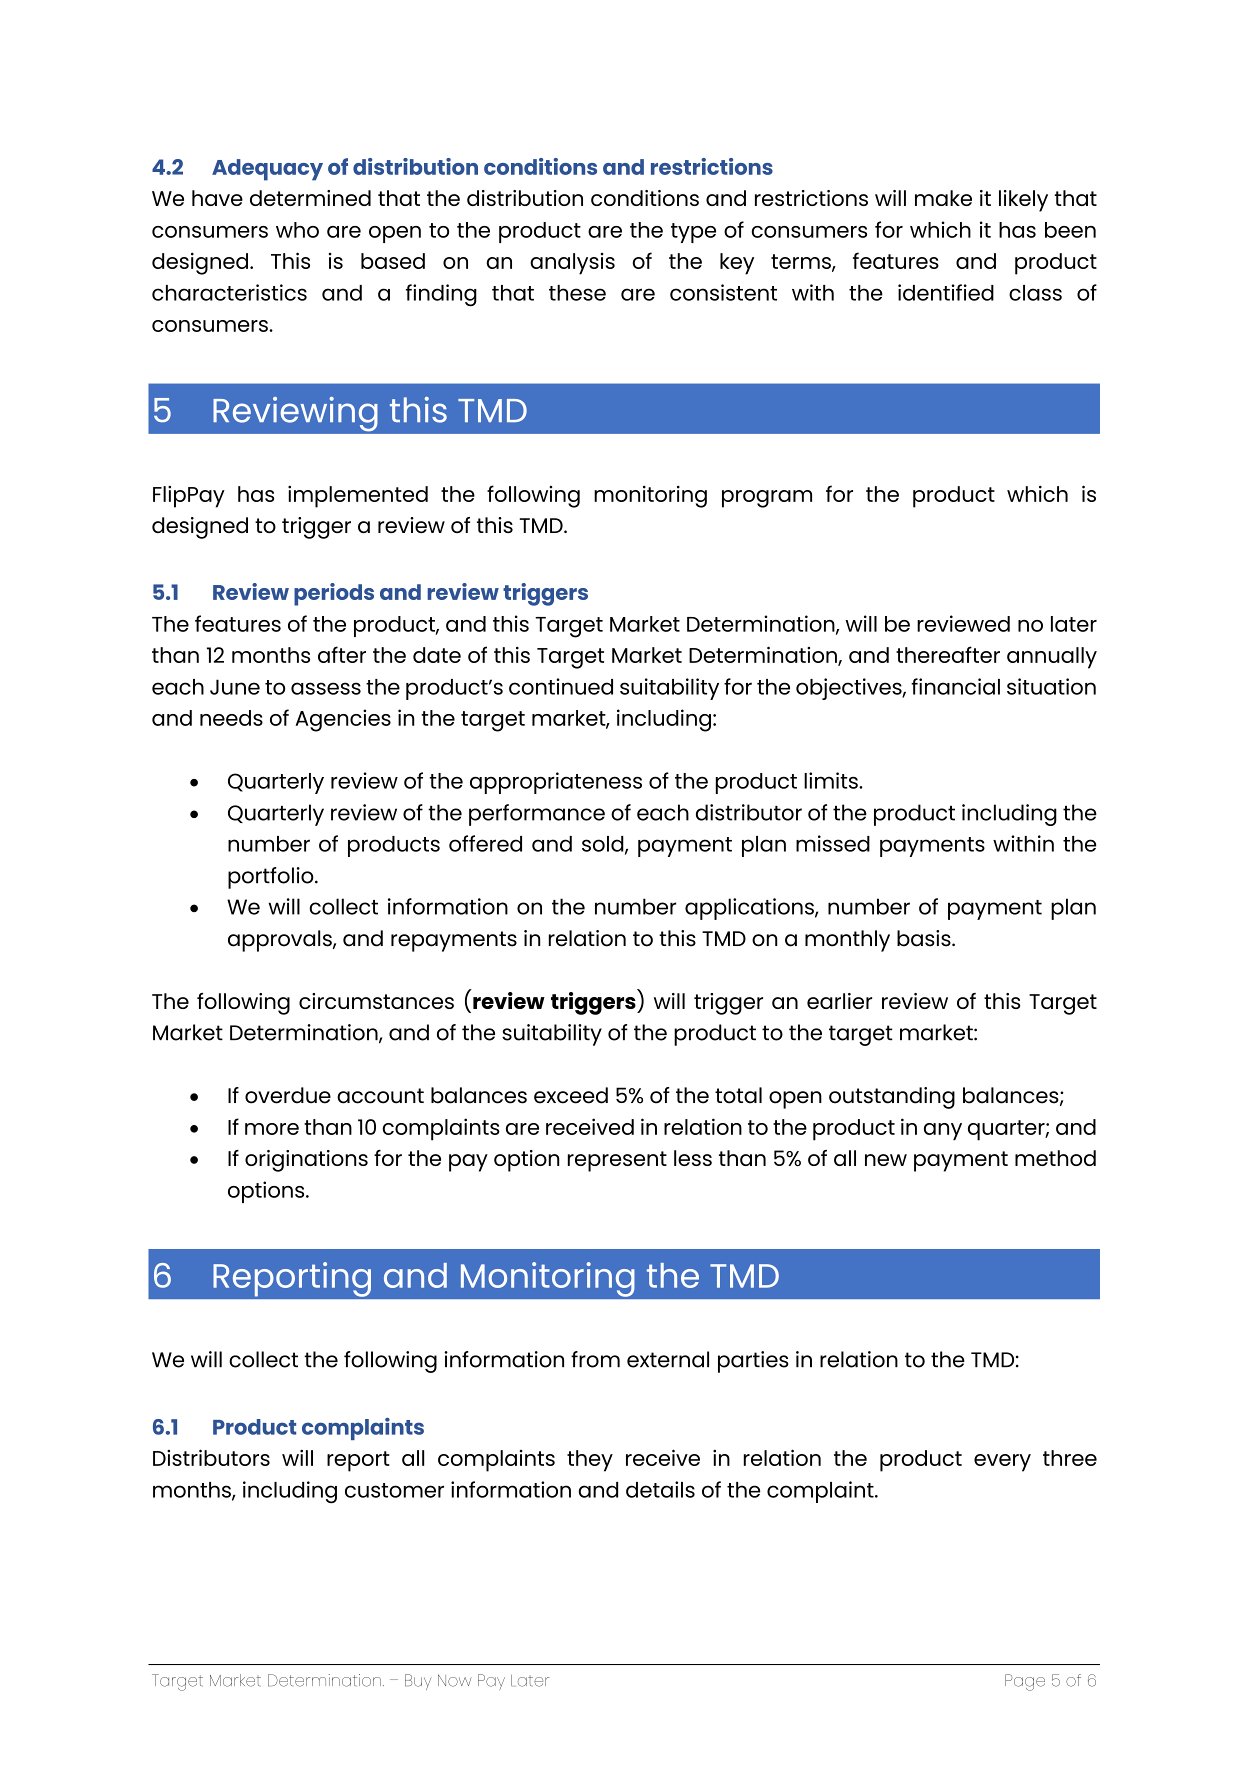 The height and width of the image is (1765, 1248). Describe the element at coordinates (288, 1095) in the image. I see `overdue` at that location.
